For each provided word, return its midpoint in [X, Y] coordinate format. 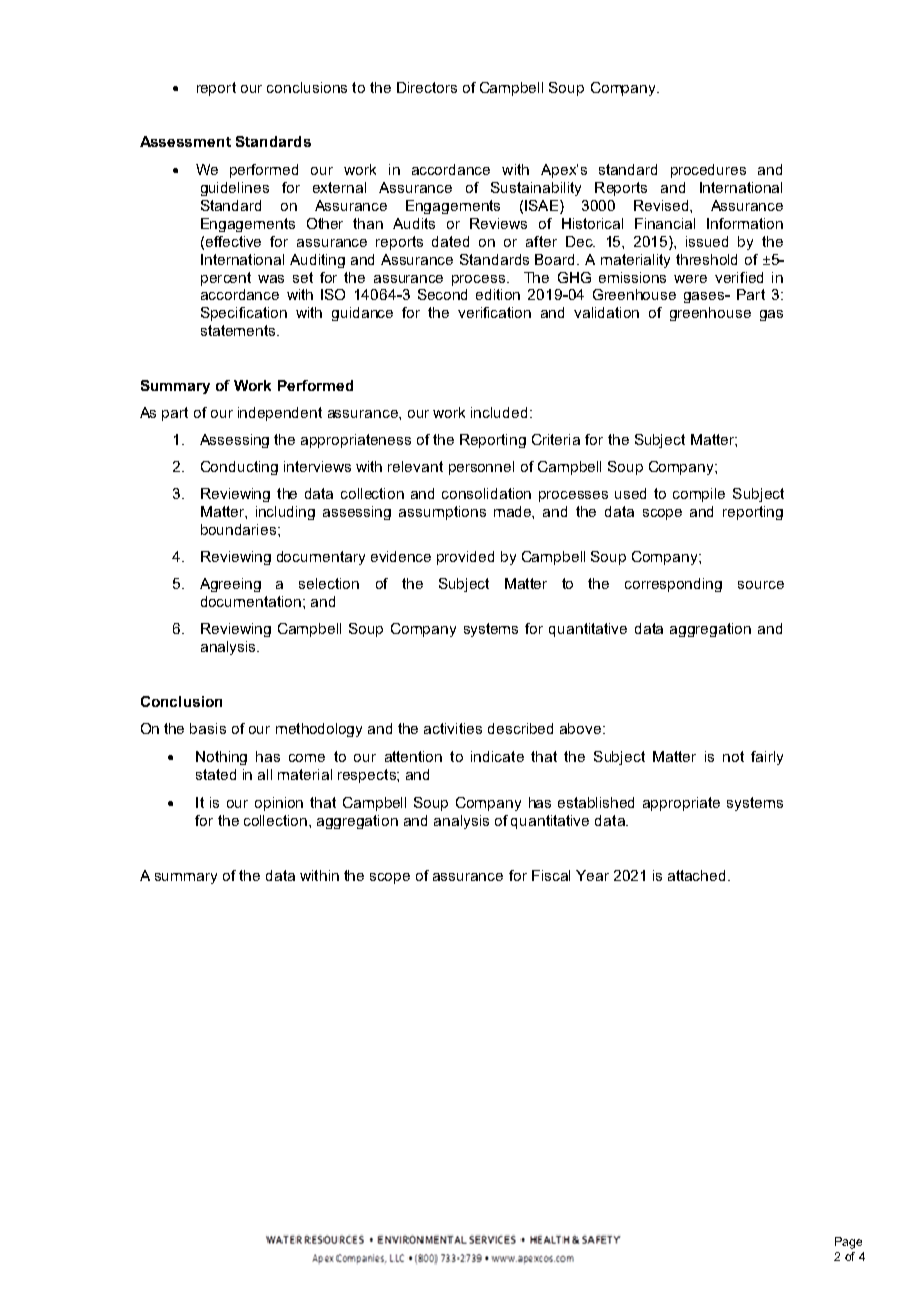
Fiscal [551, 875]
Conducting [239, 468]
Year [592, 875]
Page [848, 1243]
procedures [708, 171]
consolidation [486, 493]
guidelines [235, 189]
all [265, 774]
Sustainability [536, 189]
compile [699, 495]
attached [696, 875]
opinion [279, 804]
